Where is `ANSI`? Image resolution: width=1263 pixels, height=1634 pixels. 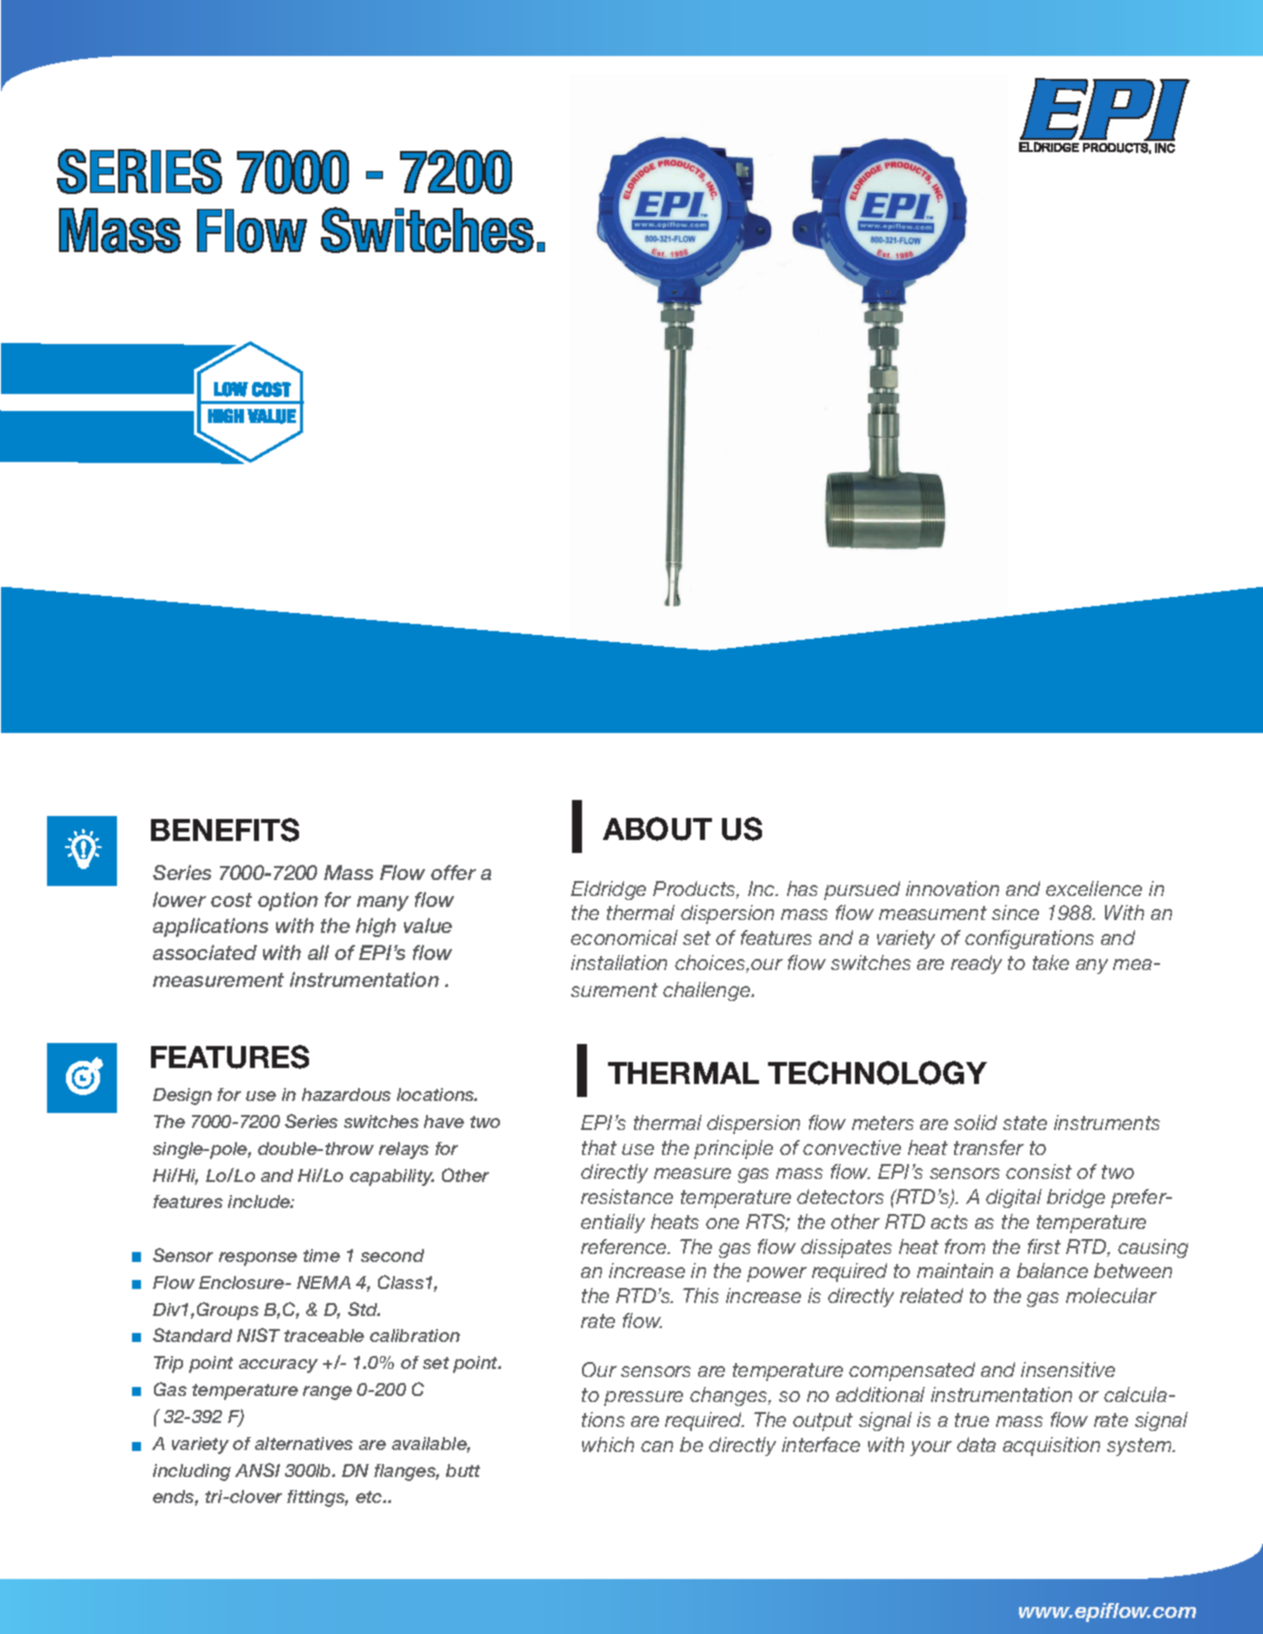
ANSI is located at coordinates (257, 1470).
